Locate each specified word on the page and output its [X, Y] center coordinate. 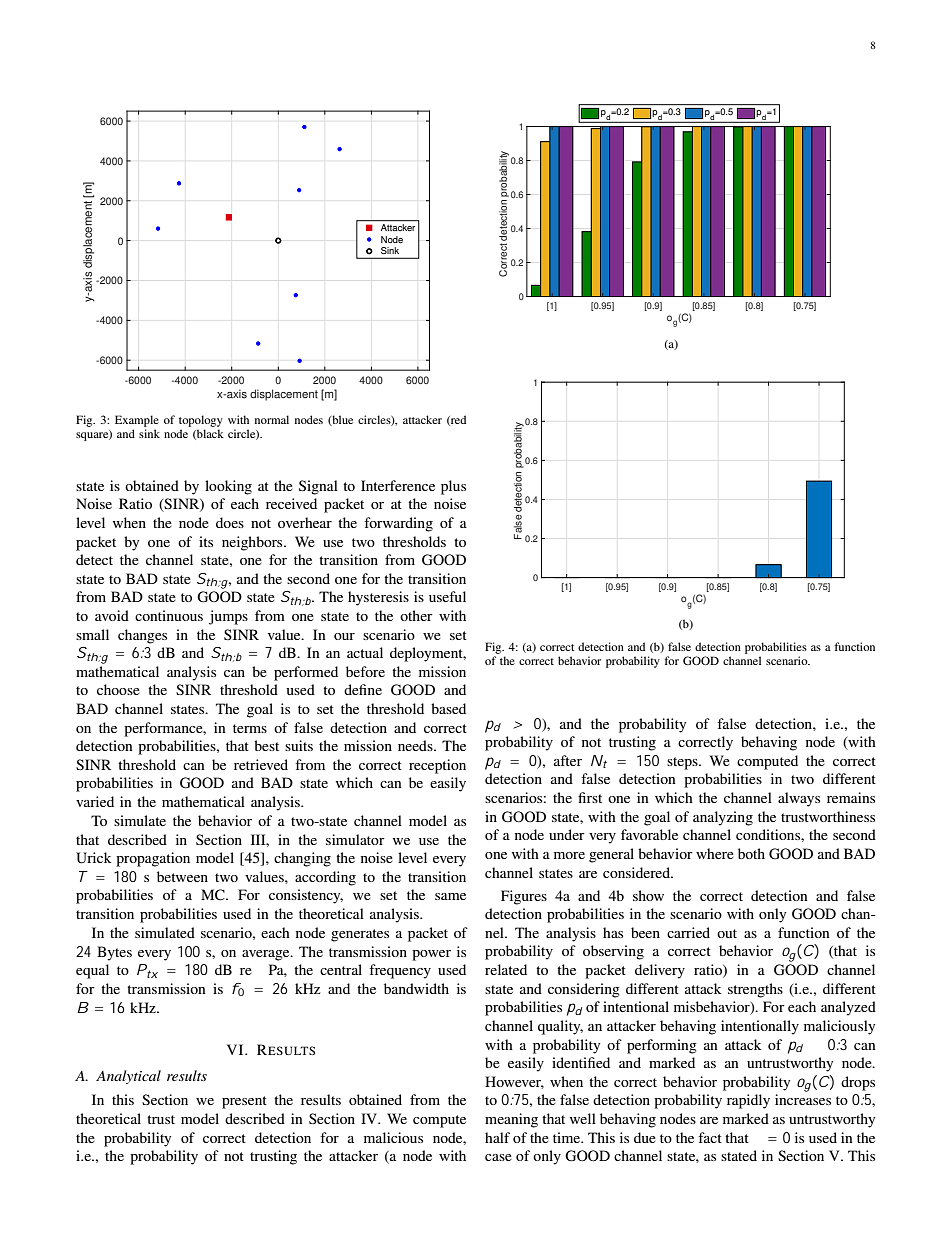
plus [453, 487]
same [450, 896]
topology [201, 421]
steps [683, 763]
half [497, 1137]
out [727, 933]
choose [118, 689]
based [448, 708]
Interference [398, 485]
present [244, 1102]
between [182, 876]
